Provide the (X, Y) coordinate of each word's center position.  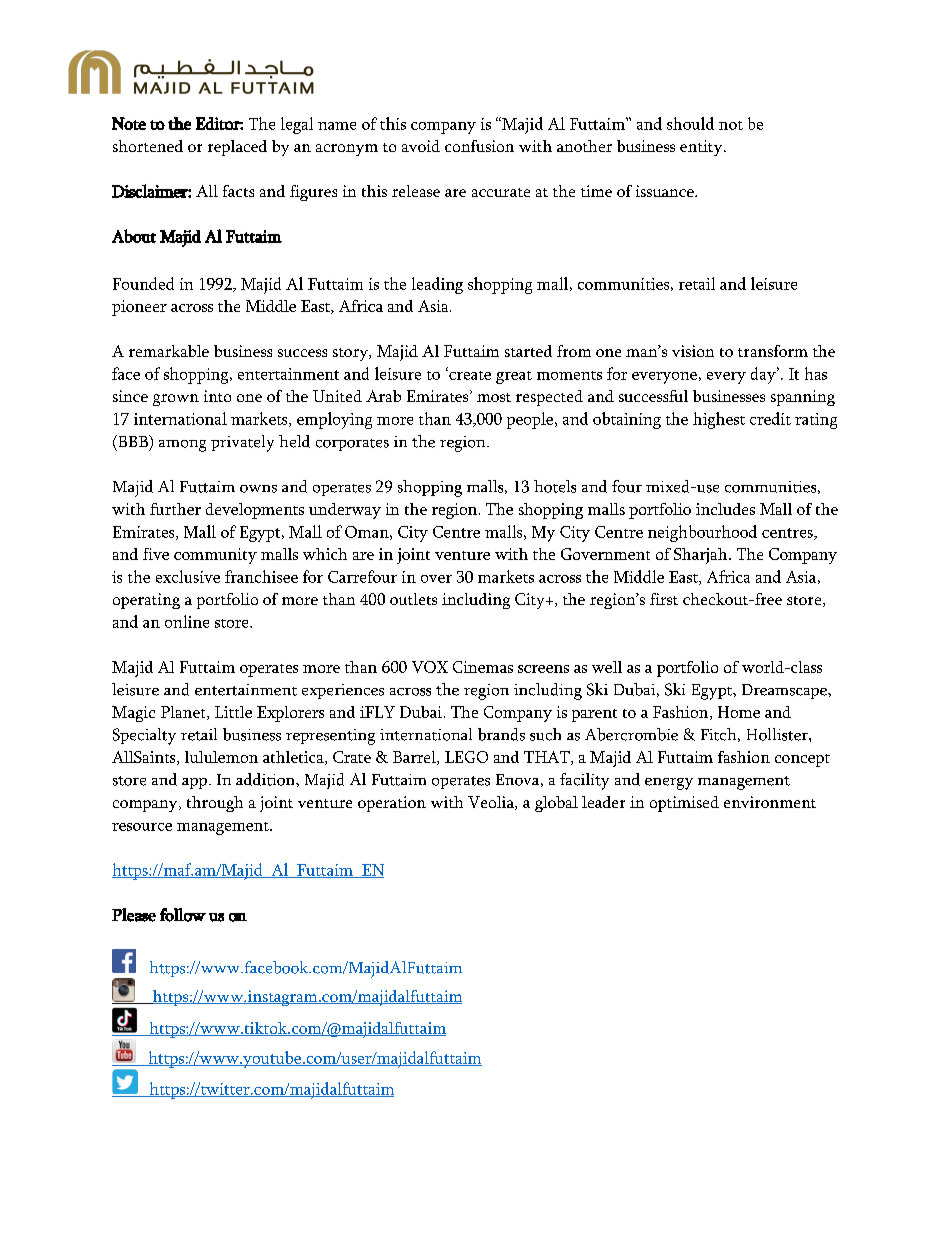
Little (233, 712)
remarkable (169, 351)
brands (501, 734)
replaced (237, 148)
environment (770, 802)
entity (702, 148)
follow (183, 915)
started (528, 351)
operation (392, 804)
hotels (555, 486)
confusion (479, 146)
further (175, 509)
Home (739, 712)
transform (773, 351)
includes (725, 509)
